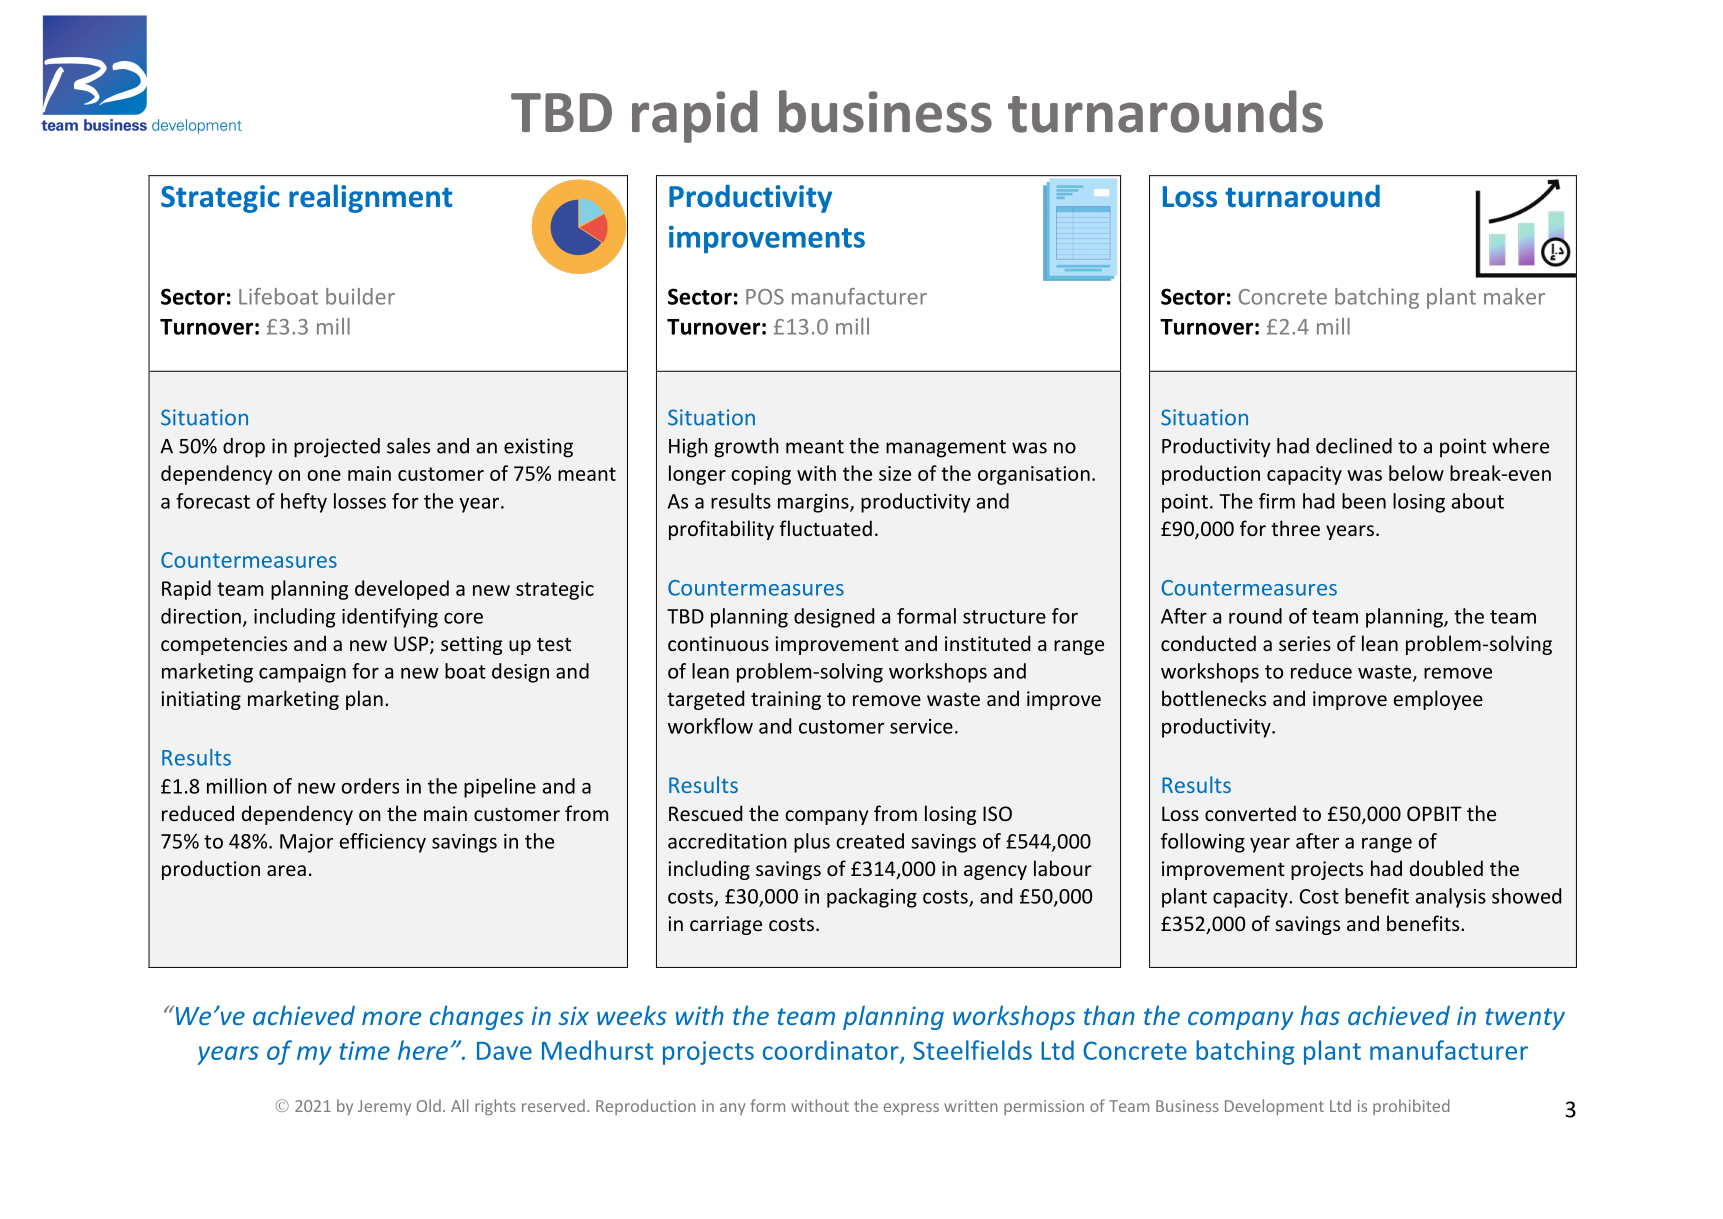 Image resolution: width=1723 pixels, height=1219 pixels. What do you see at coordinates (870, 841) in the image?
I see `created` at bounding box center [870, 841].
